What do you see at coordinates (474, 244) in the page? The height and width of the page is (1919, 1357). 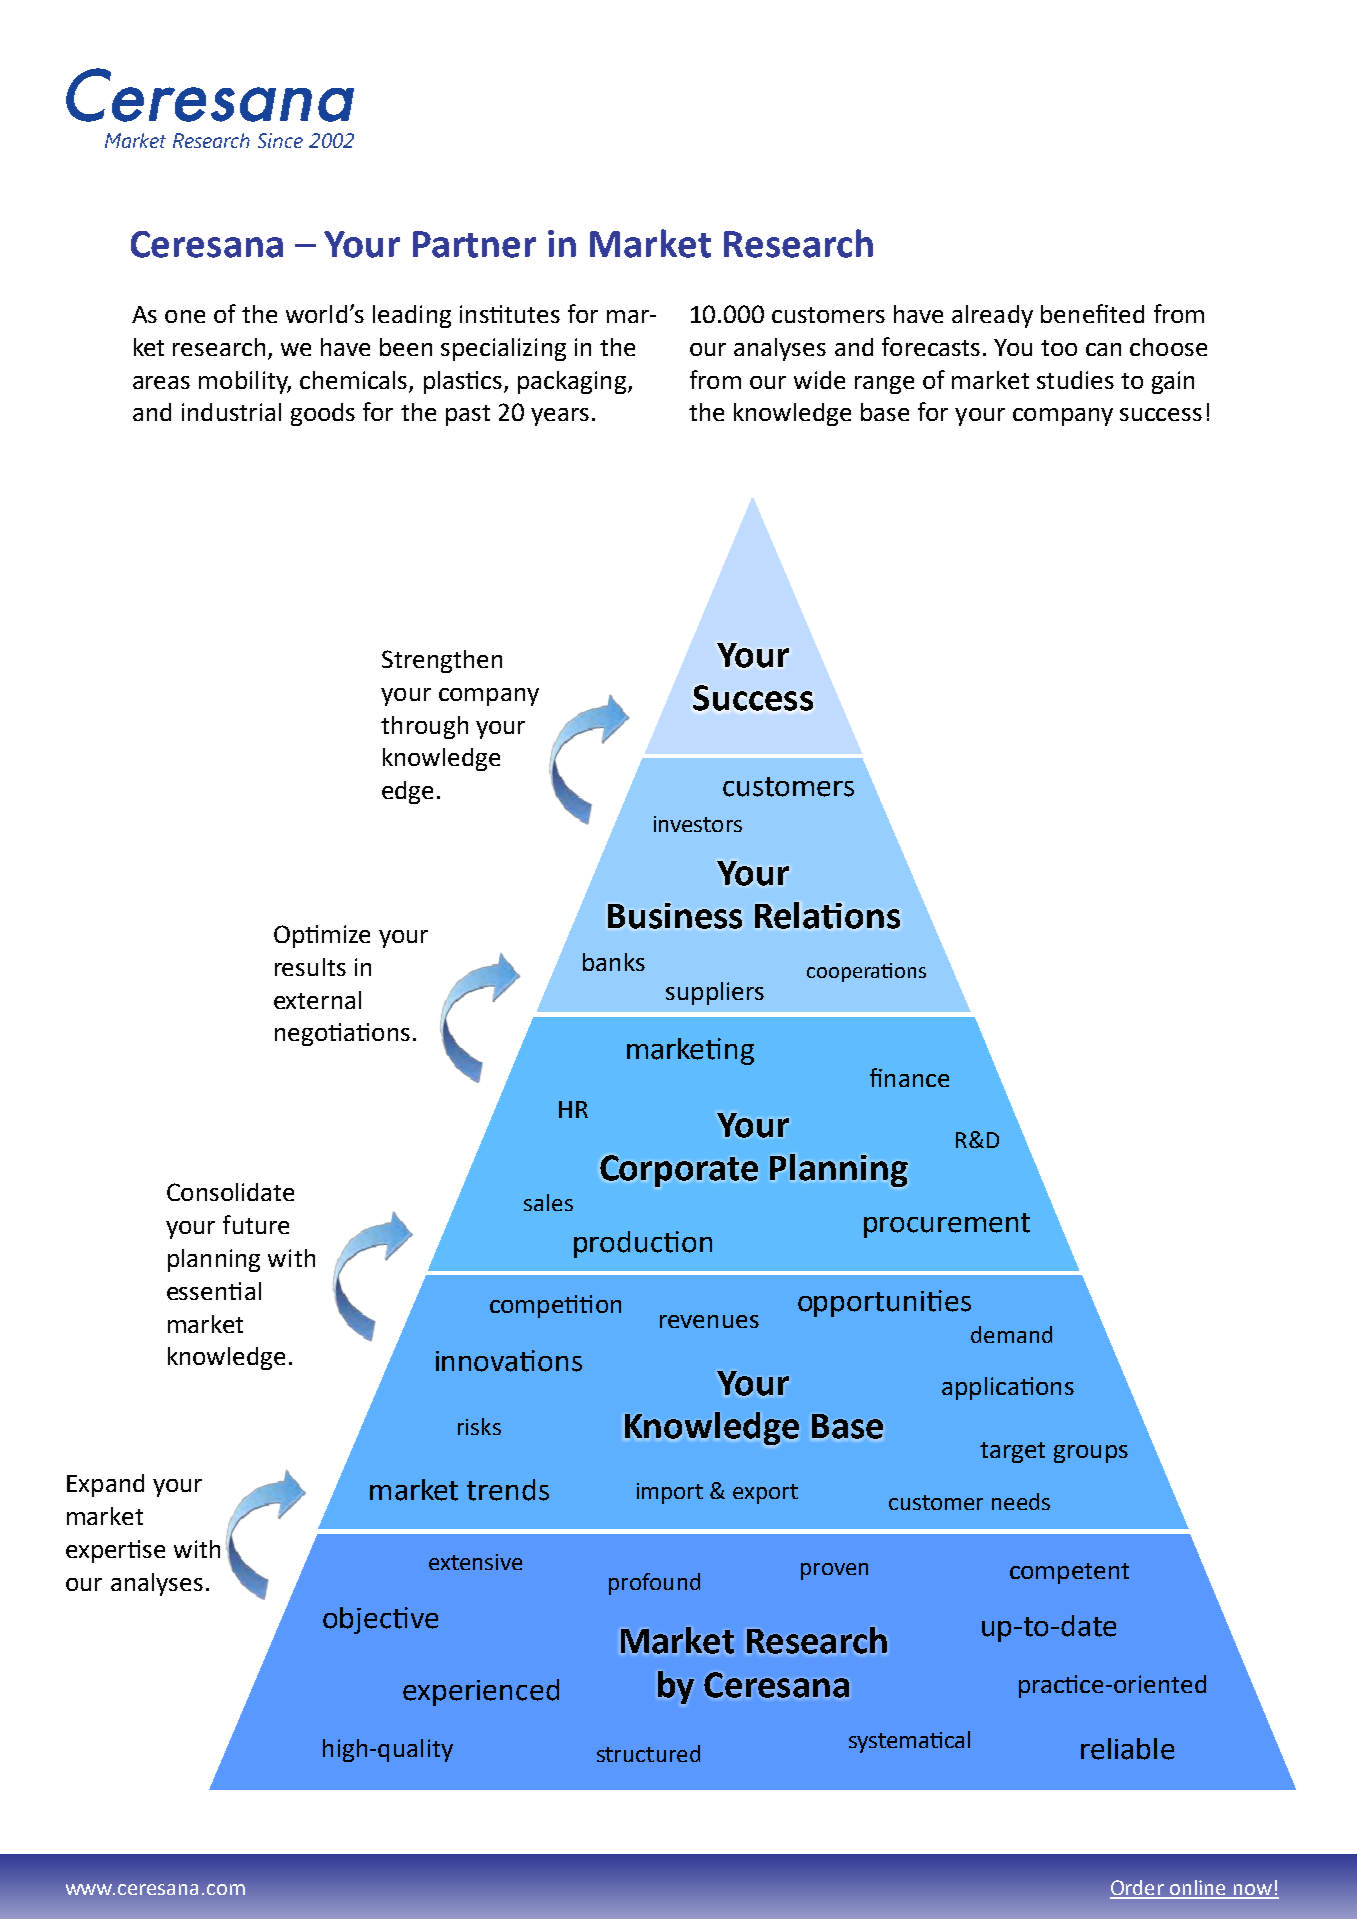 I see `Partner` at bounding box center [474, 244].
